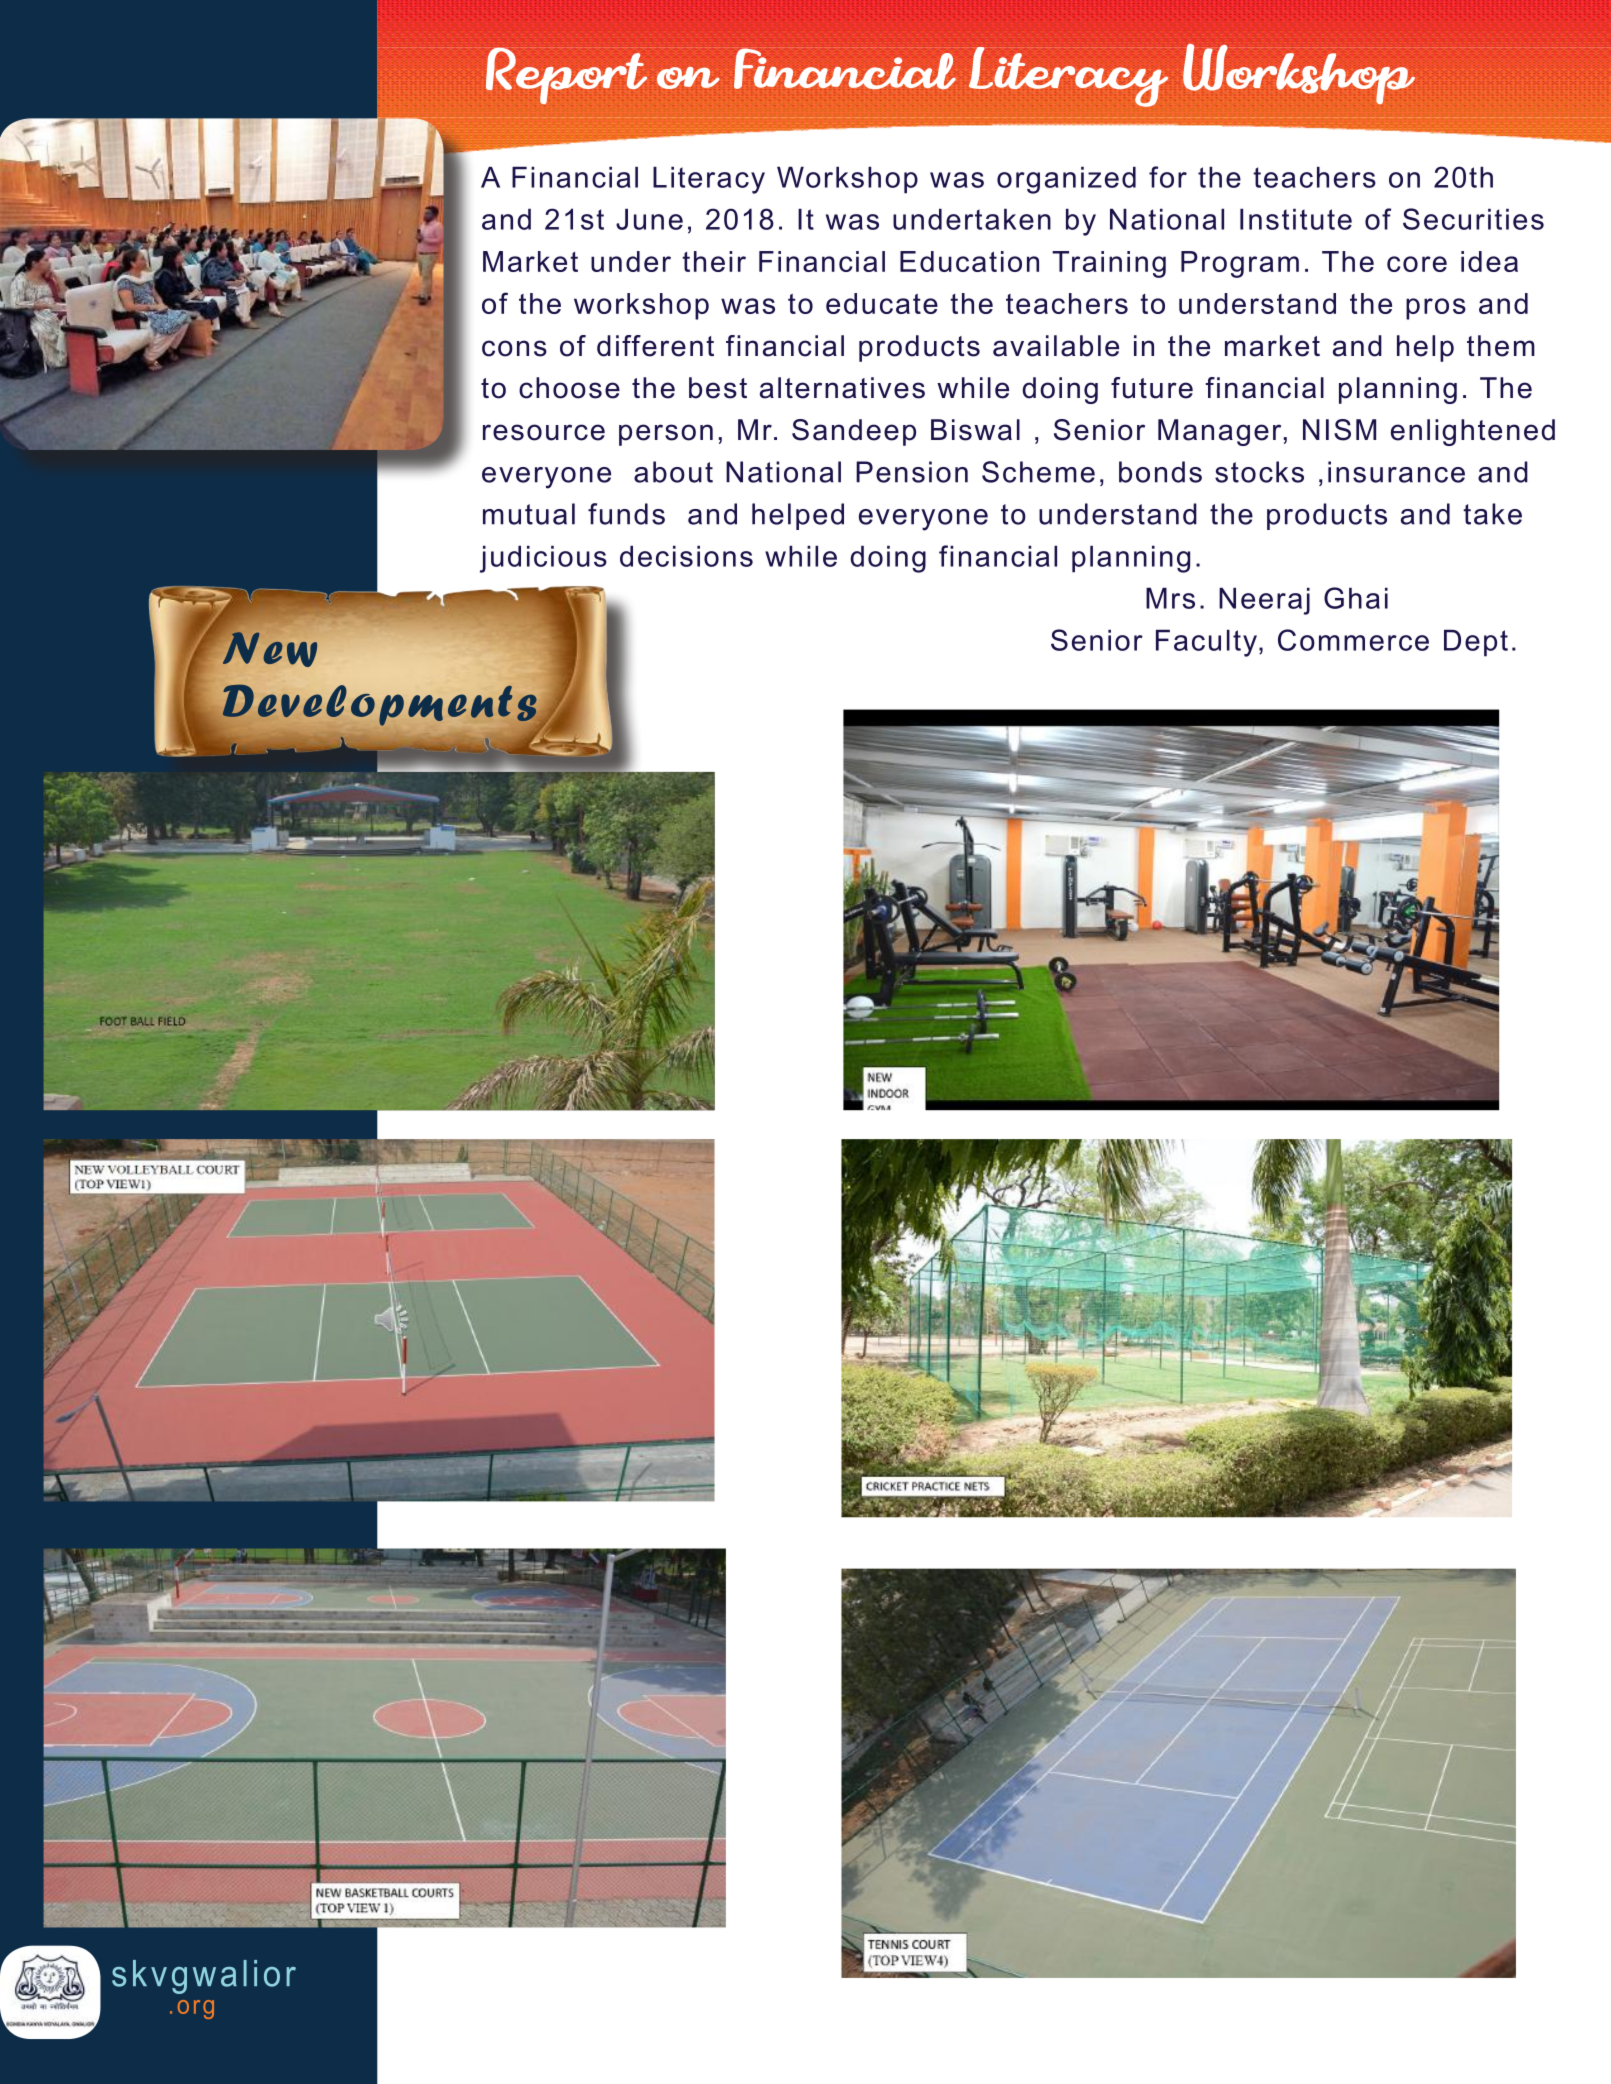 Image resolution: width=1611 pixels, height=2084 pixels. I want to click on Commerce, so click(1353, 640).
